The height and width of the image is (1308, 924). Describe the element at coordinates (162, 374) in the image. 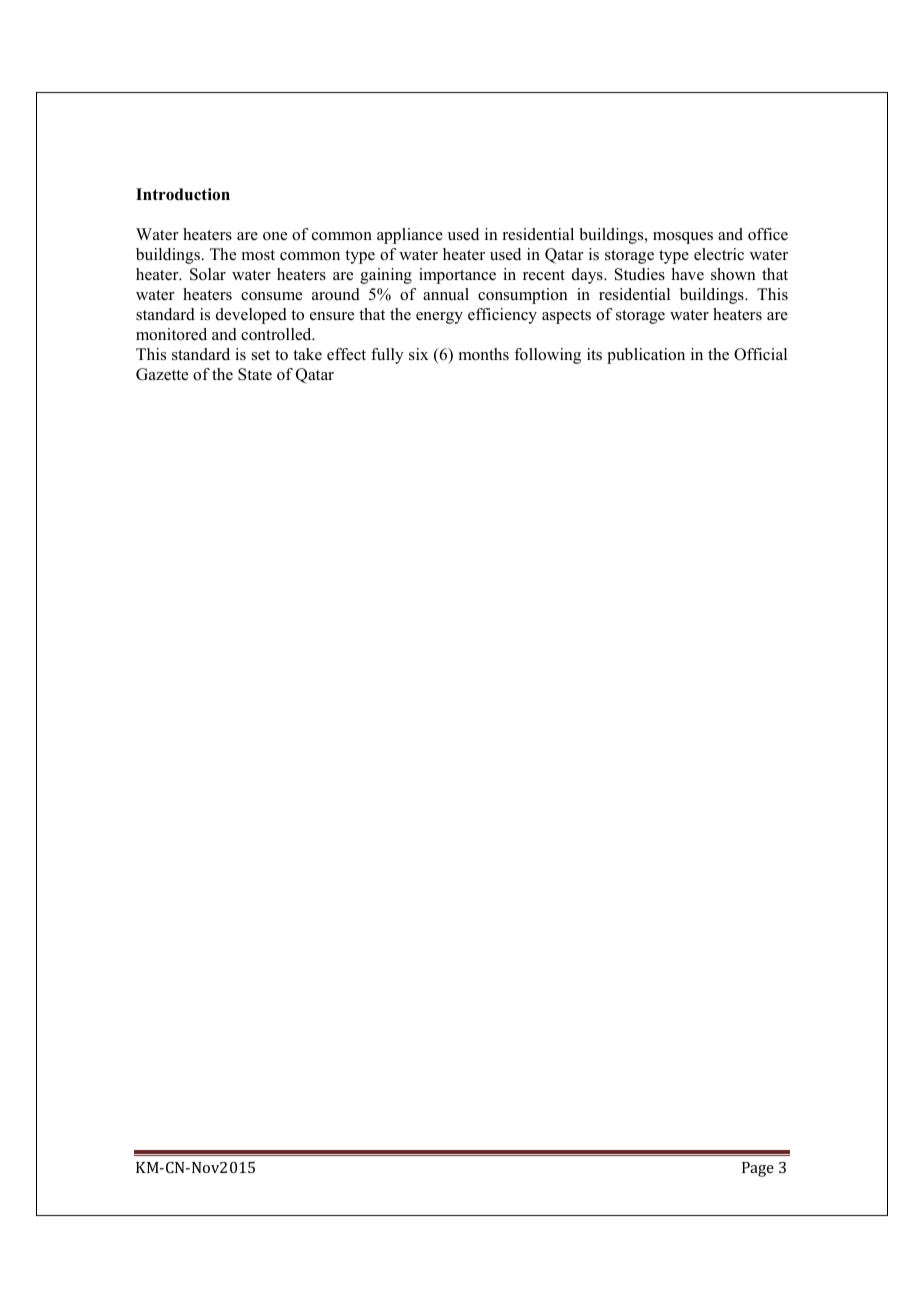

I see `Gazette` at that location.
